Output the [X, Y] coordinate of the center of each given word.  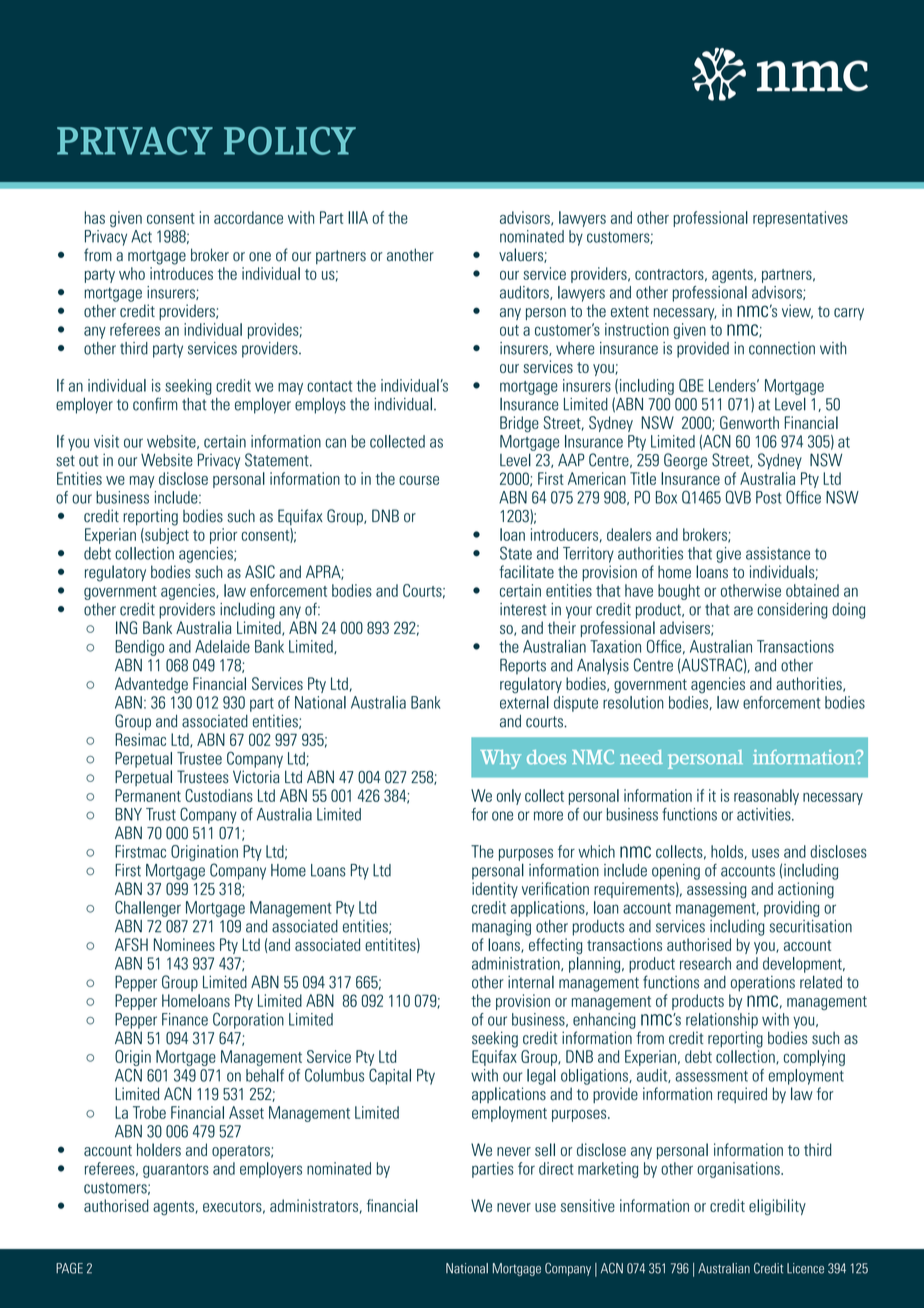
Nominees [184, 944]
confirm [155, 404]
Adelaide [222, 646]
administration [517, 964]
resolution [633, 702]
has [95, 217]
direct [556, 1168]
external [524, 702]
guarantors [176, 1171]
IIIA [358, 217]
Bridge [519, 424]
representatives [800, 219]
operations [763, 984]
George [685, 461]
